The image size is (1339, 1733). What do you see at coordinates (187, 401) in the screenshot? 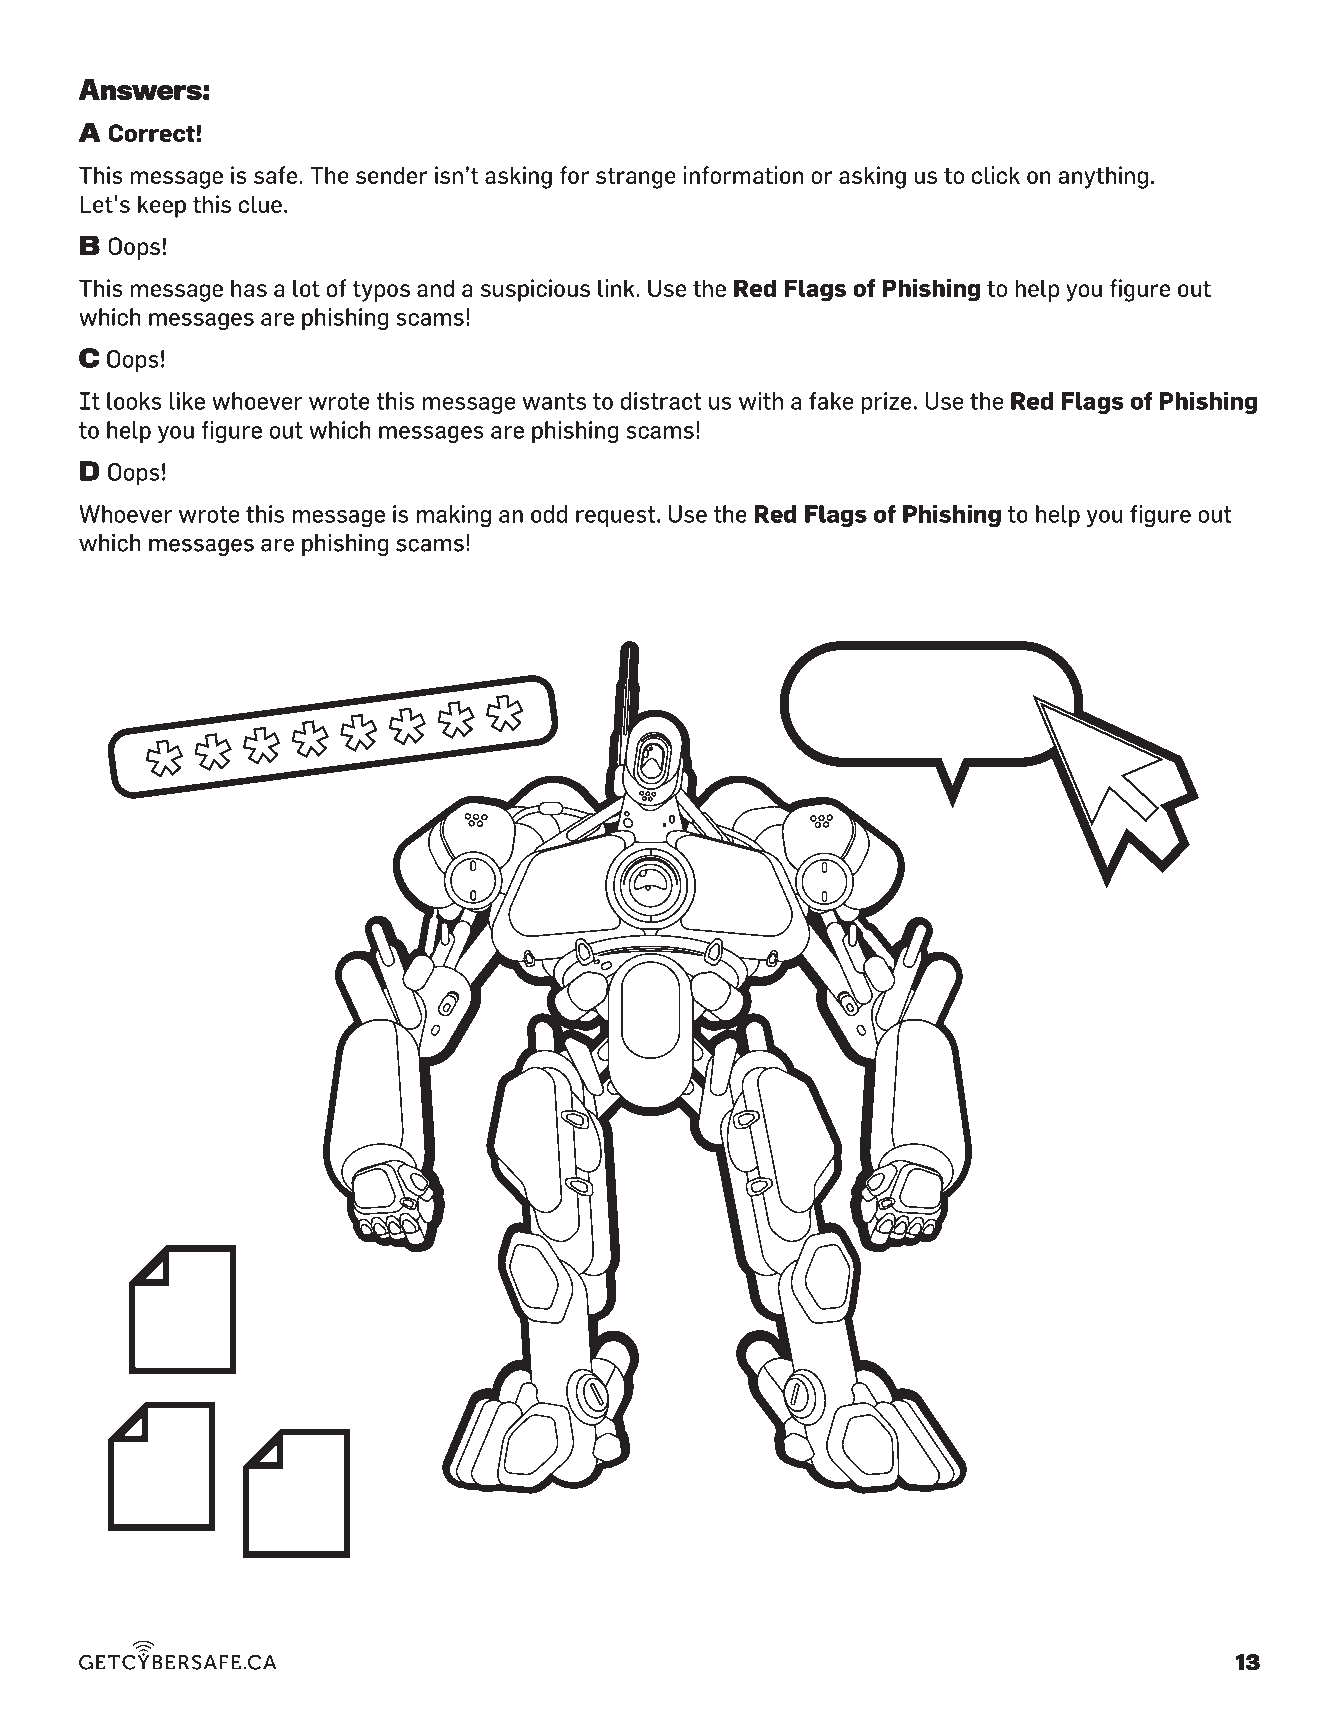
I see `like` at bounding box center [187, 401].
